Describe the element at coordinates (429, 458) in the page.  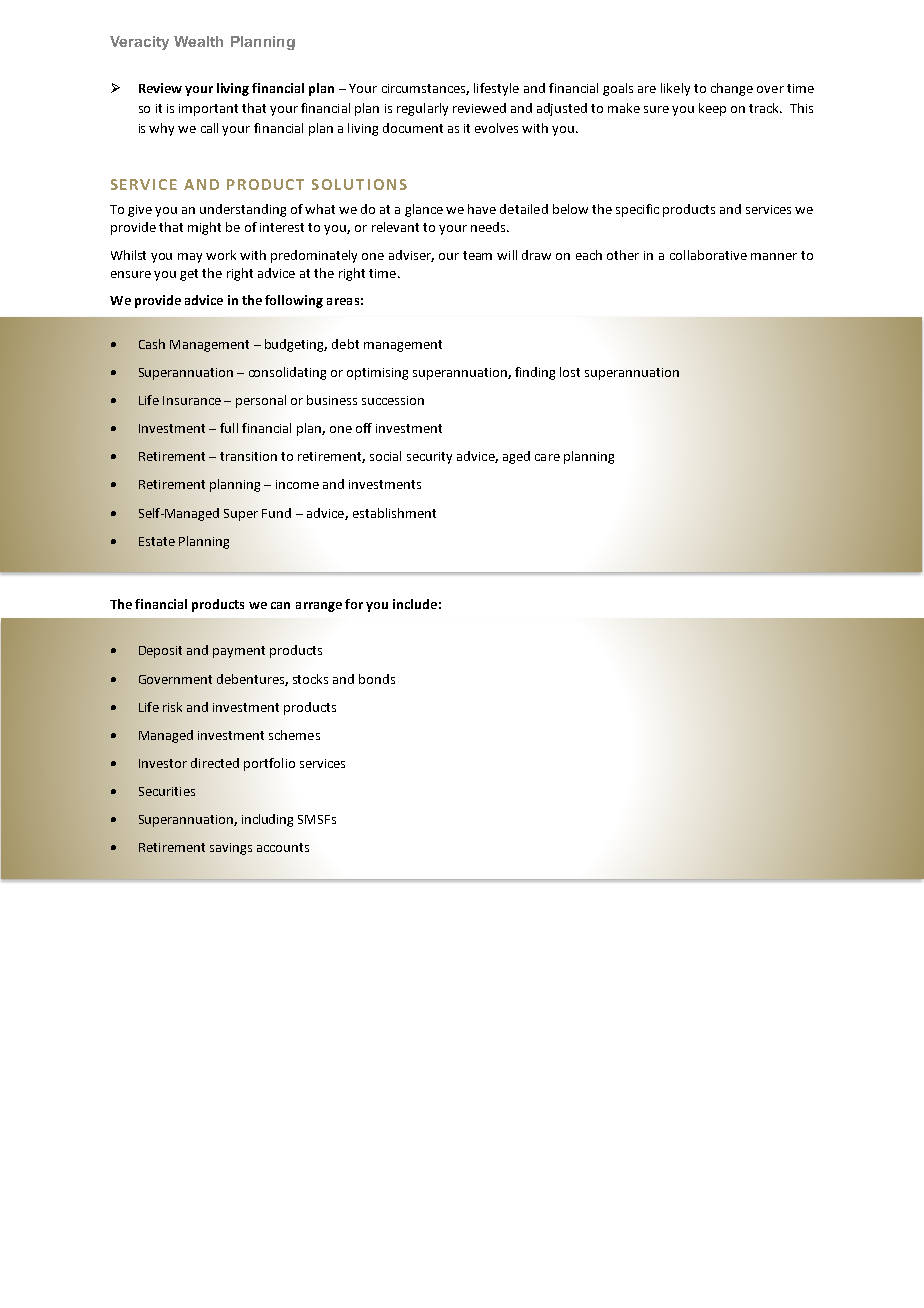
I see `security` at that location.
